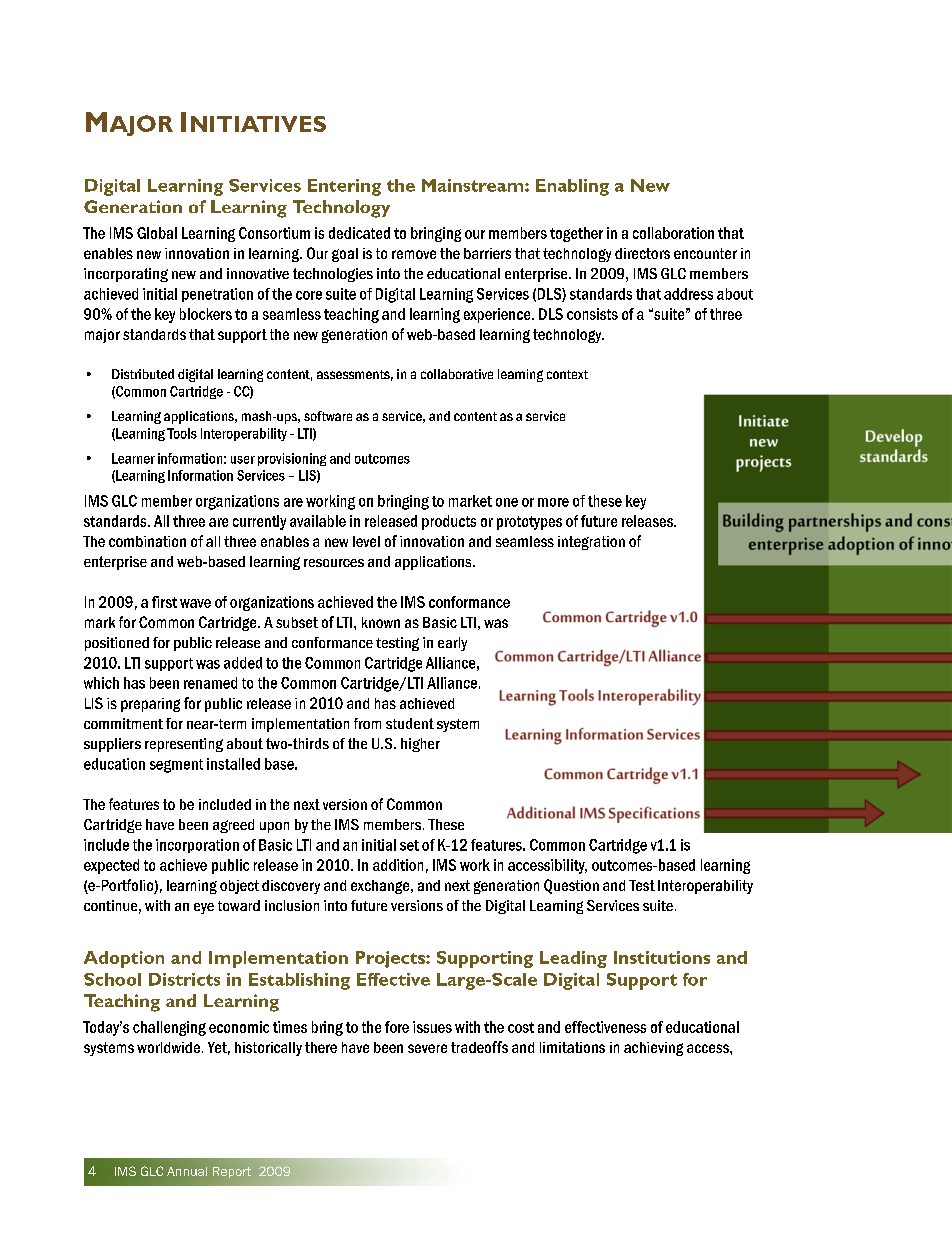  I want to click on eye, so click(204, 908).
